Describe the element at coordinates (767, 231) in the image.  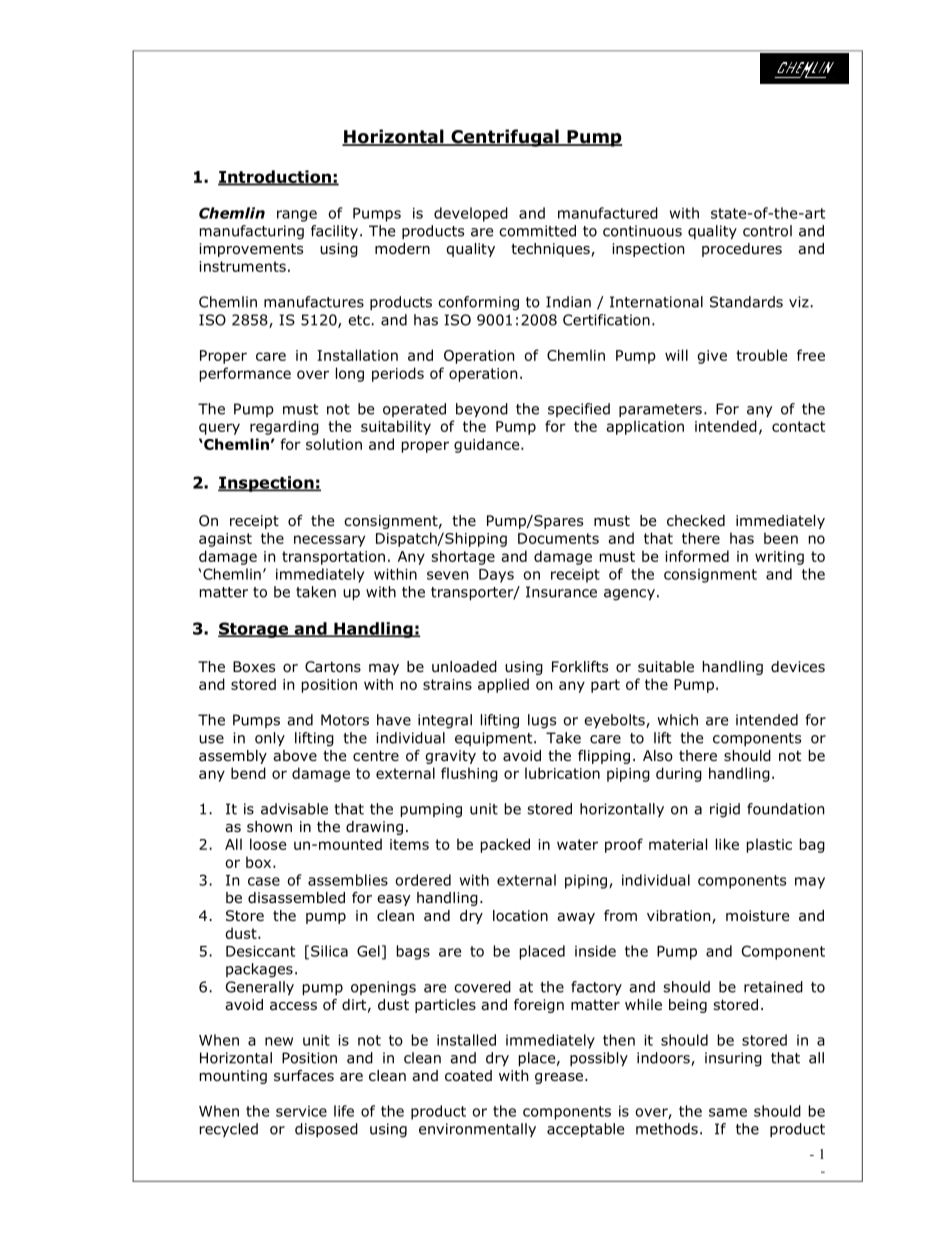
I see `control` at that location.
